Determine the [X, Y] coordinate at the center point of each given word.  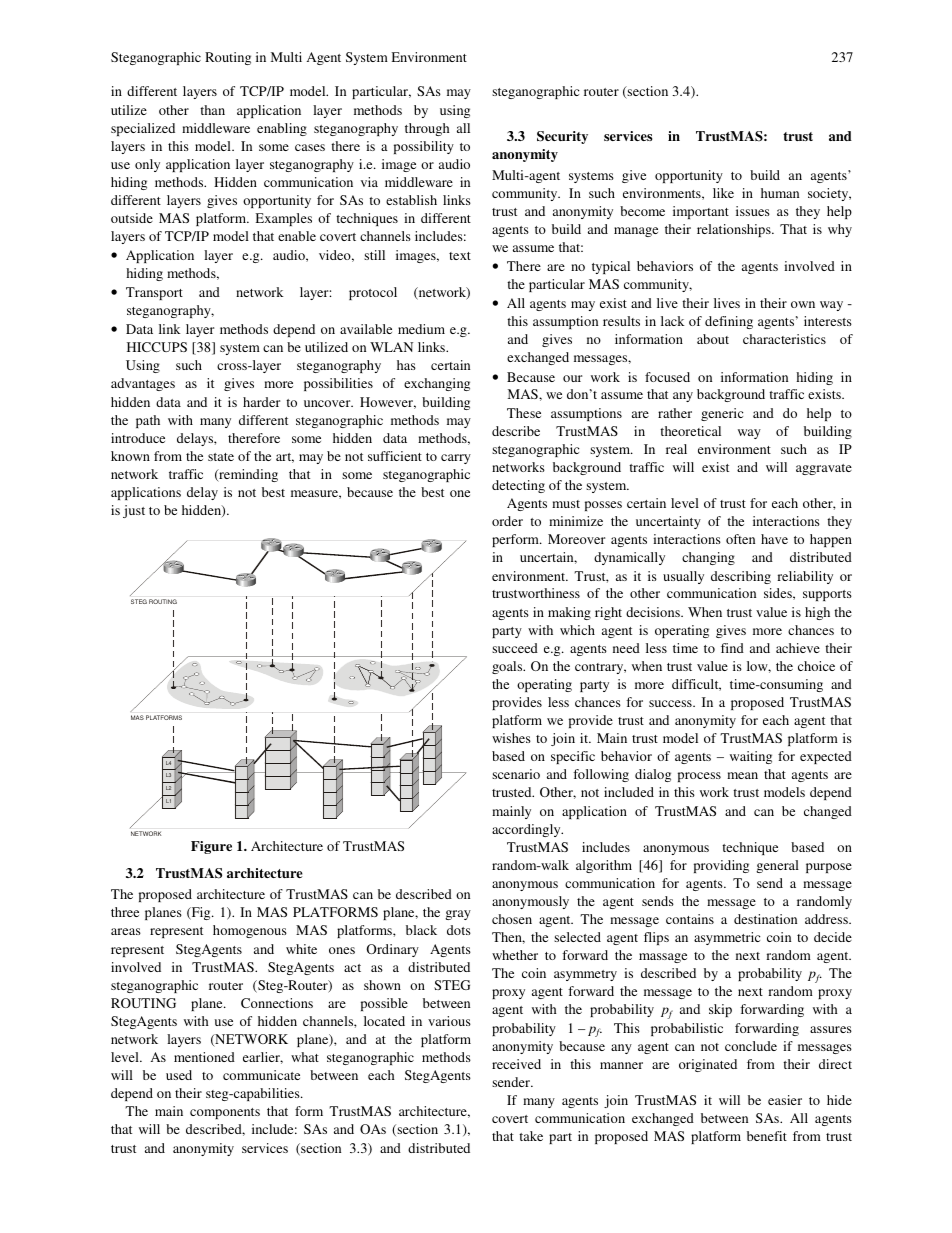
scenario [516, 774]
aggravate [824, 469]
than [212, 110]
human [780, 193]
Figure [211, 847]
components [225, 1113]
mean [742, 775]
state [221, 457]
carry [456, 459]
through [427, 129]
